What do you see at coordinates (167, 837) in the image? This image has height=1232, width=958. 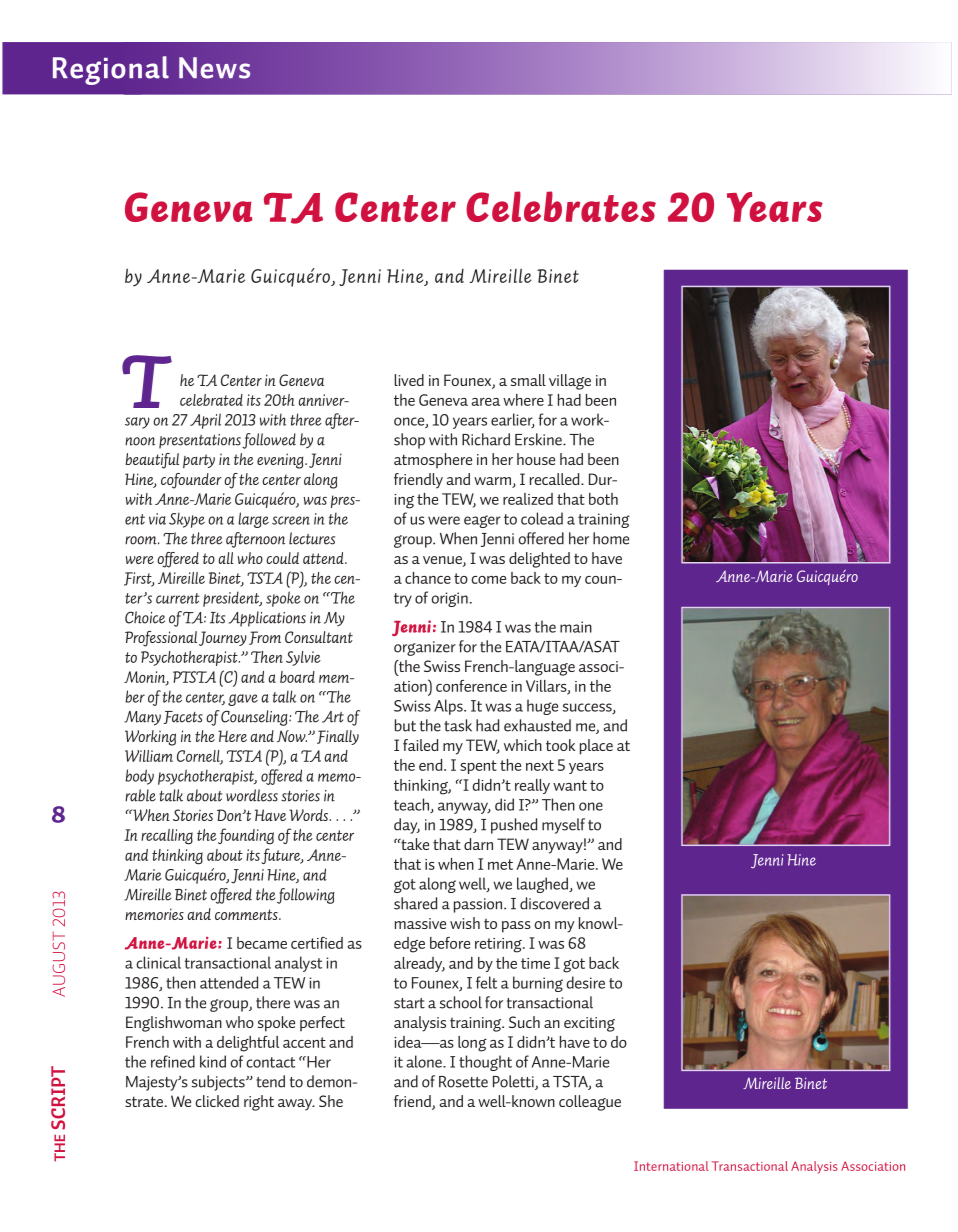 I see `recalling` at bounding box center [167, 837].
